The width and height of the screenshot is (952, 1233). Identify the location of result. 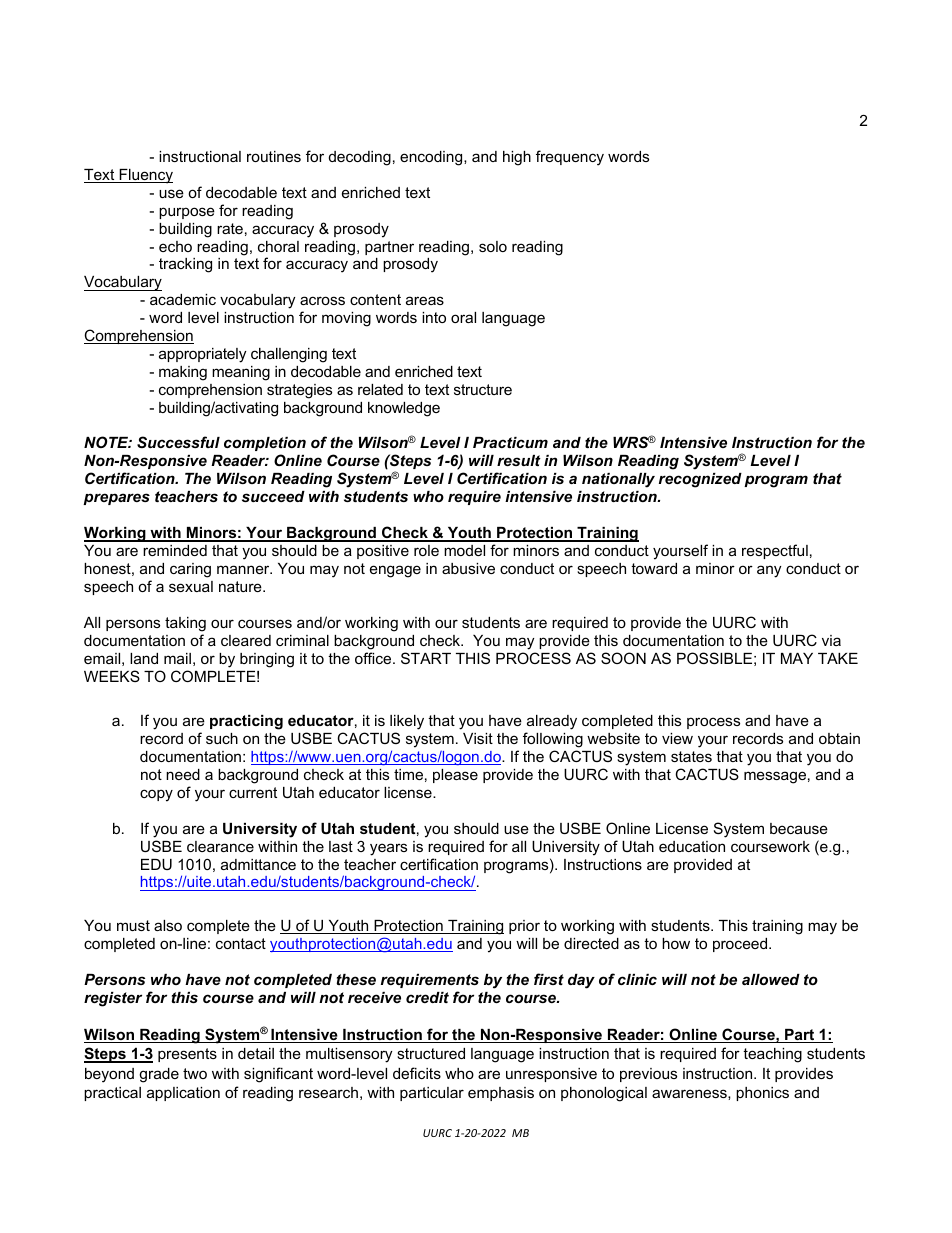
(519, 460).
